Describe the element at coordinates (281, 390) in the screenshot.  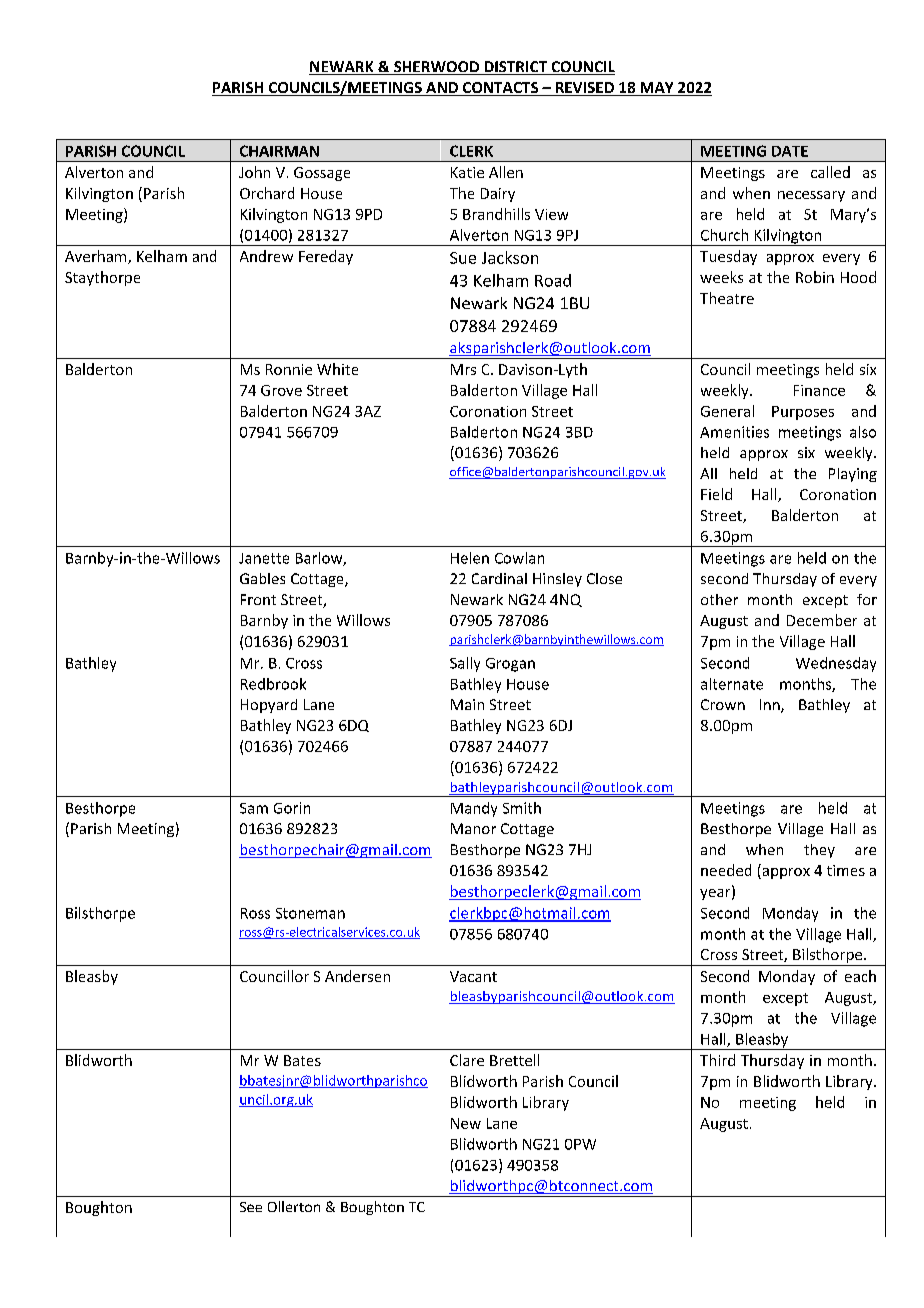
I see `Grove` at that location.
